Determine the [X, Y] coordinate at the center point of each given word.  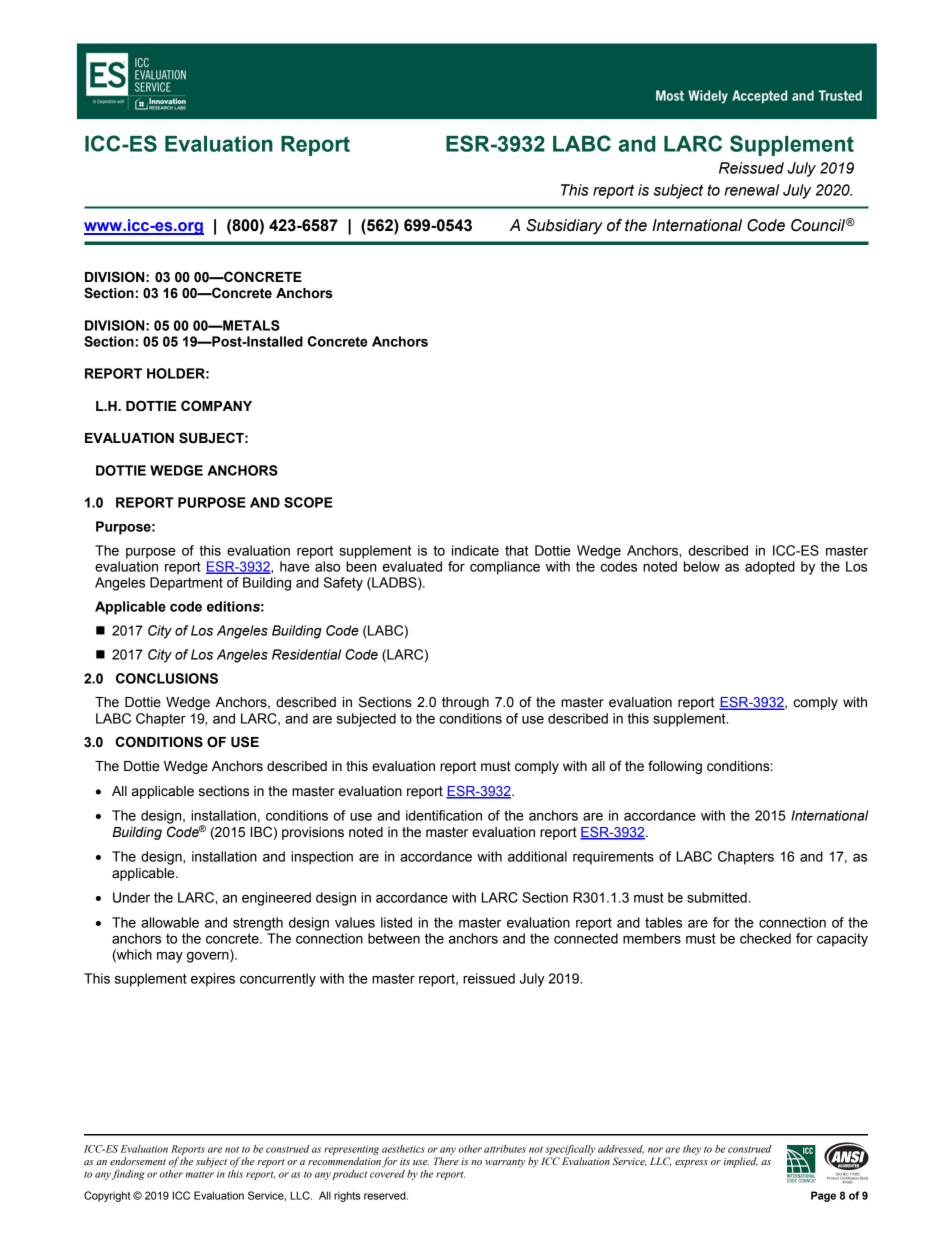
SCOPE [308, 502]
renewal [752, 190]
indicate [475, 550]
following [675, 767]
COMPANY [216, 406]
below [702, 566]
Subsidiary [564, 227]
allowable [170, 922]
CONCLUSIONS [167, 678]
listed [396, 922]
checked [765, 938]
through [465, 703]
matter [199, 1174]
